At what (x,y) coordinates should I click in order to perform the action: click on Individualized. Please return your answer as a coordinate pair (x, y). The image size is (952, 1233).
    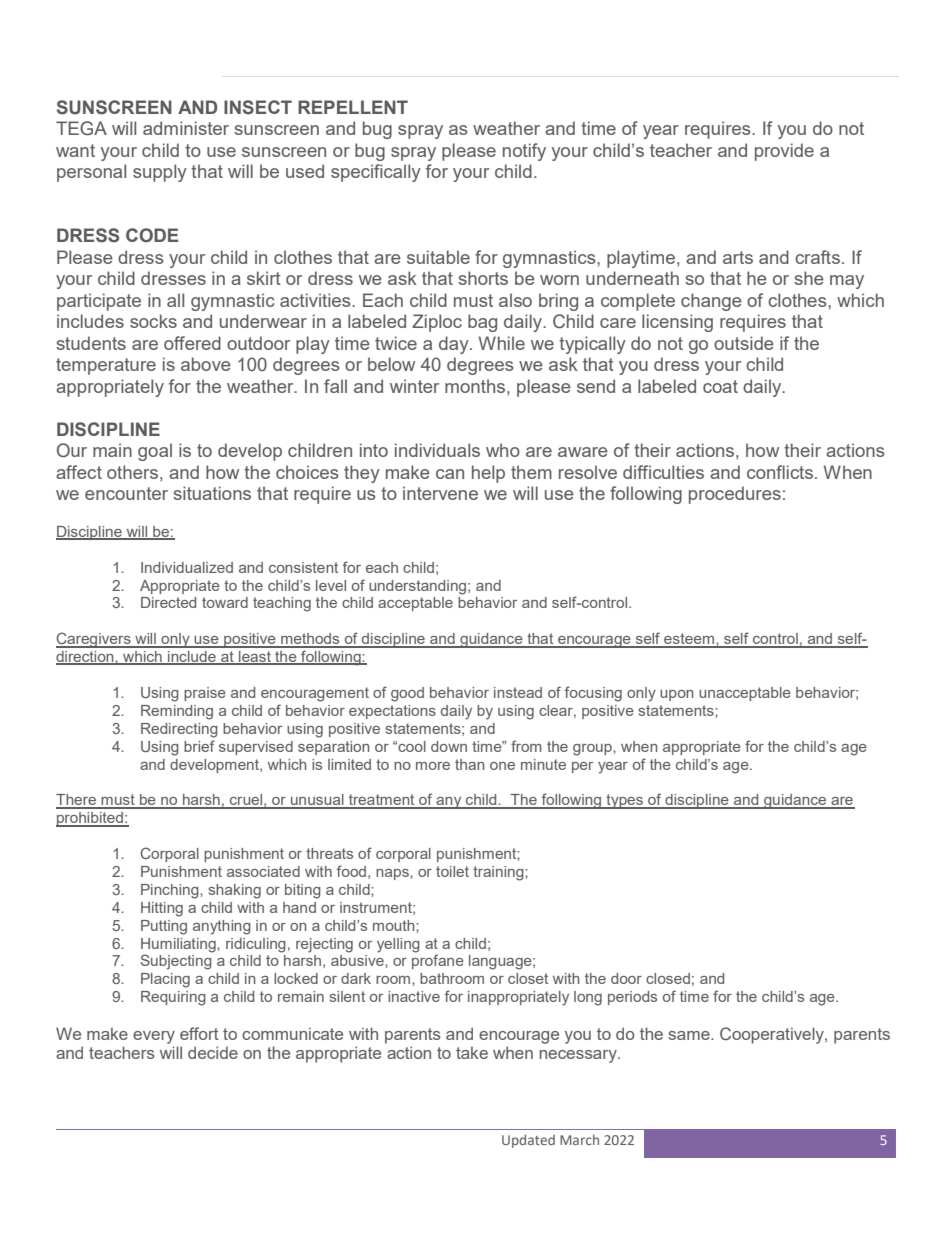
    Looking at the image, I should click on (187, 567).
